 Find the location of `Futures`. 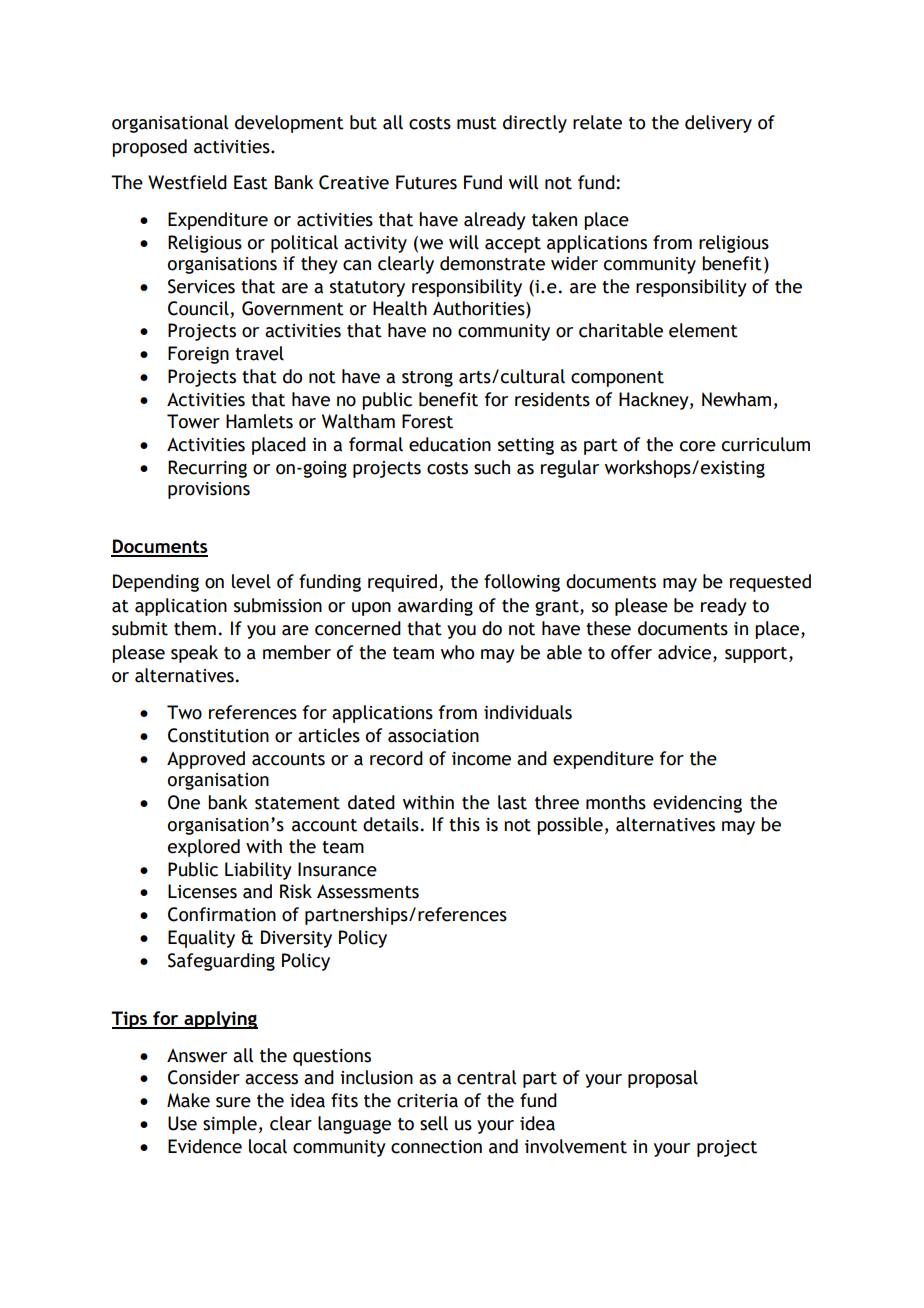

Futures is located at coordinates (426, 182).
